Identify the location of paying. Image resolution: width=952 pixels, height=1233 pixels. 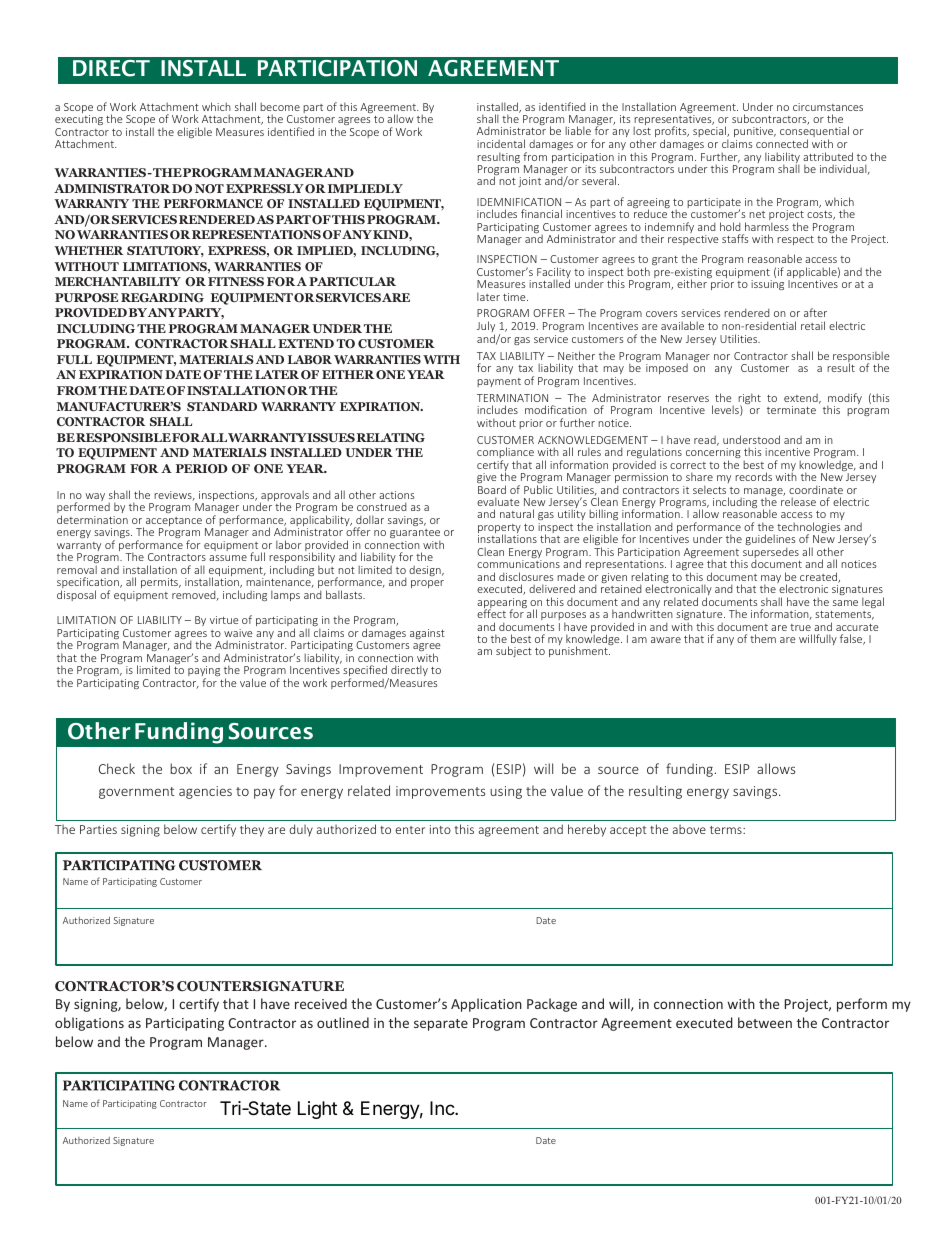
(204, 672).
